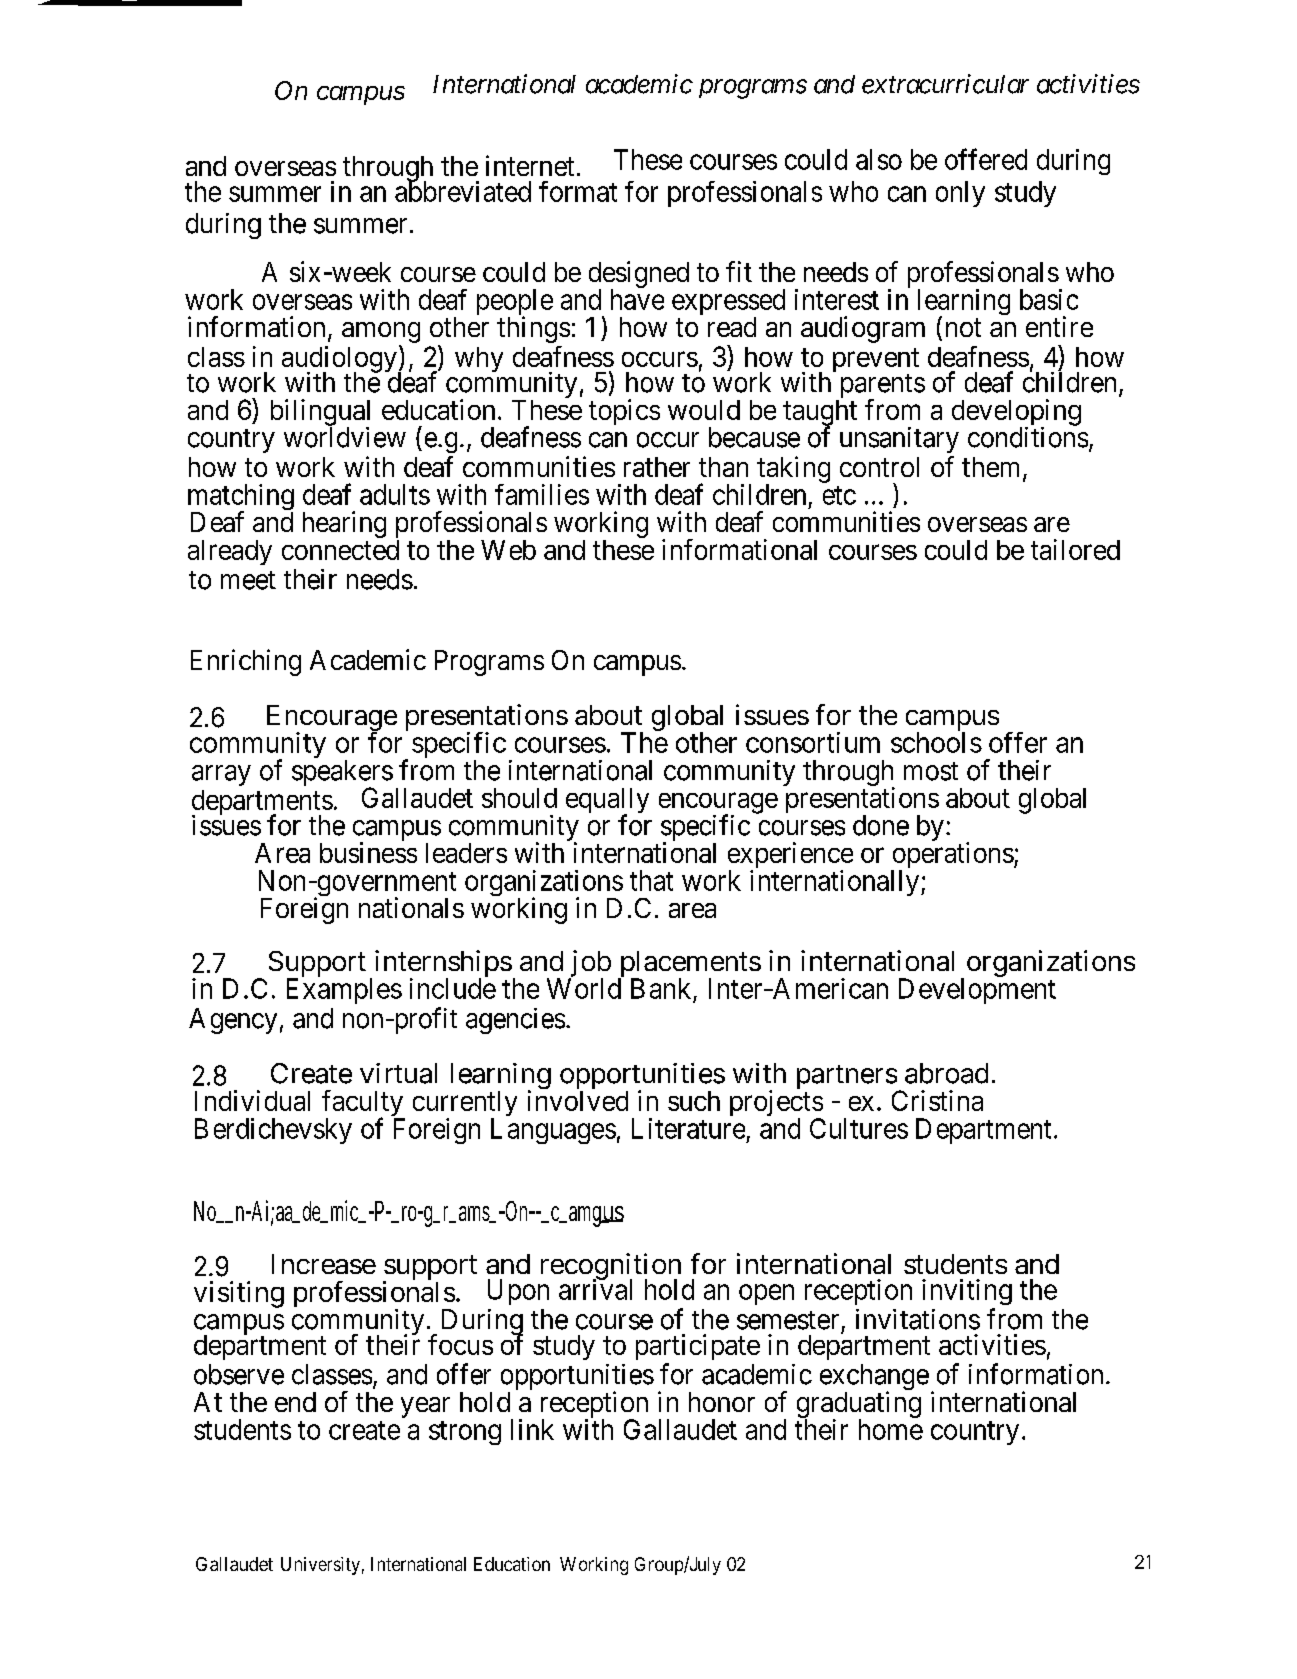 The width and height of the screenshot is (1297, 1679). Describe the element at coordinates (320, 1566) in the screenshot. I see `University` at that location.
